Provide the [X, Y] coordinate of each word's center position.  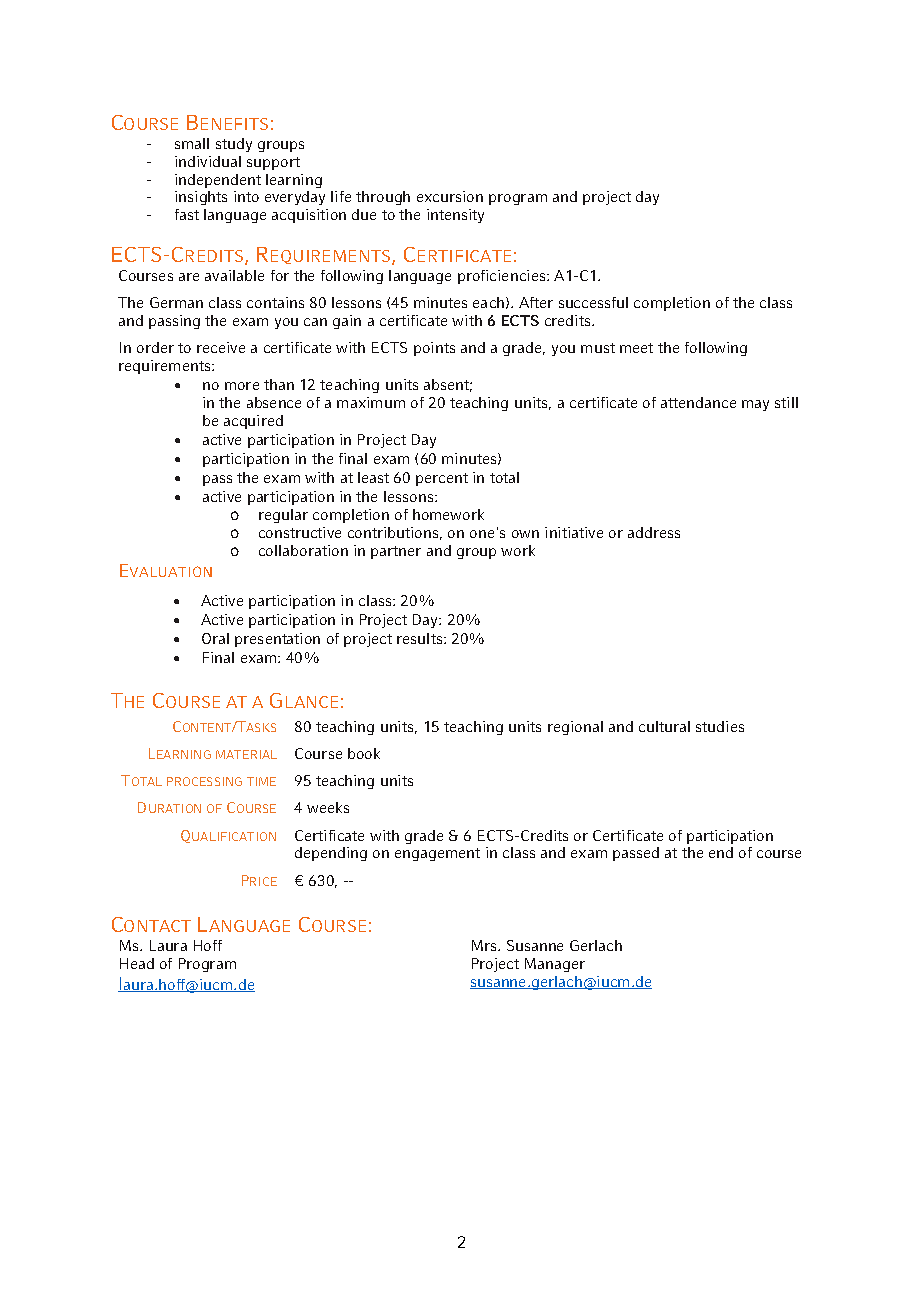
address [654, 532]
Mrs [485, 945]
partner [396, 552]
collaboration [303, 550]
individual [208, 161]
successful [593, 302]
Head [137, 963]
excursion [450, 196]
